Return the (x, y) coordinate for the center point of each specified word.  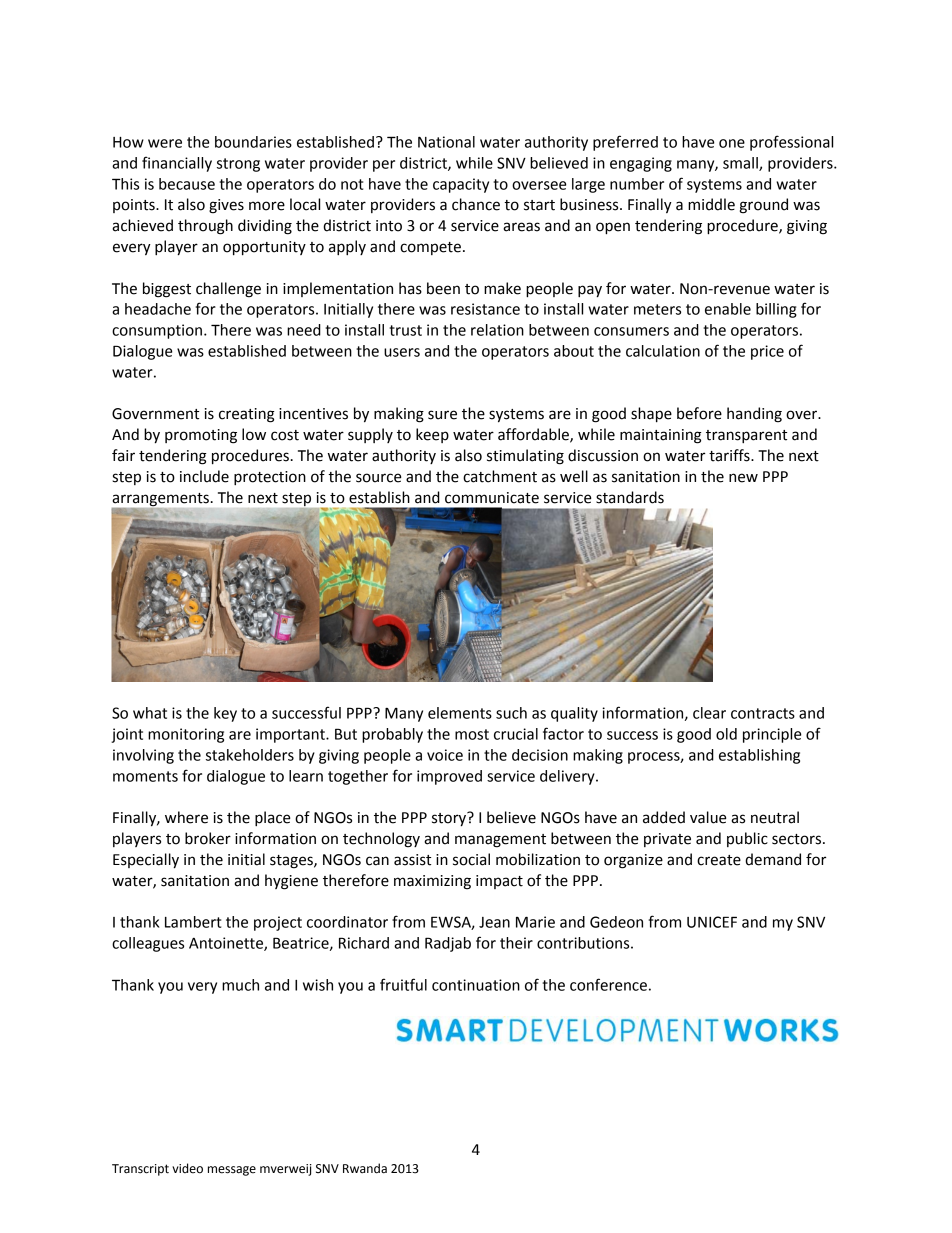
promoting (201, 436)
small (741, 164)
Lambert (193, 922)
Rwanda (365, 1168)
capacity (461, 185)
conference (608, 984)
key (225, 714)
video (187, 1168)
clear (709, 713)
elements (460, 713)
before (699, 413)
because (187, 184)
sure (442, 415)
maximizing (432, 882)
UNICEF (712, 922)
